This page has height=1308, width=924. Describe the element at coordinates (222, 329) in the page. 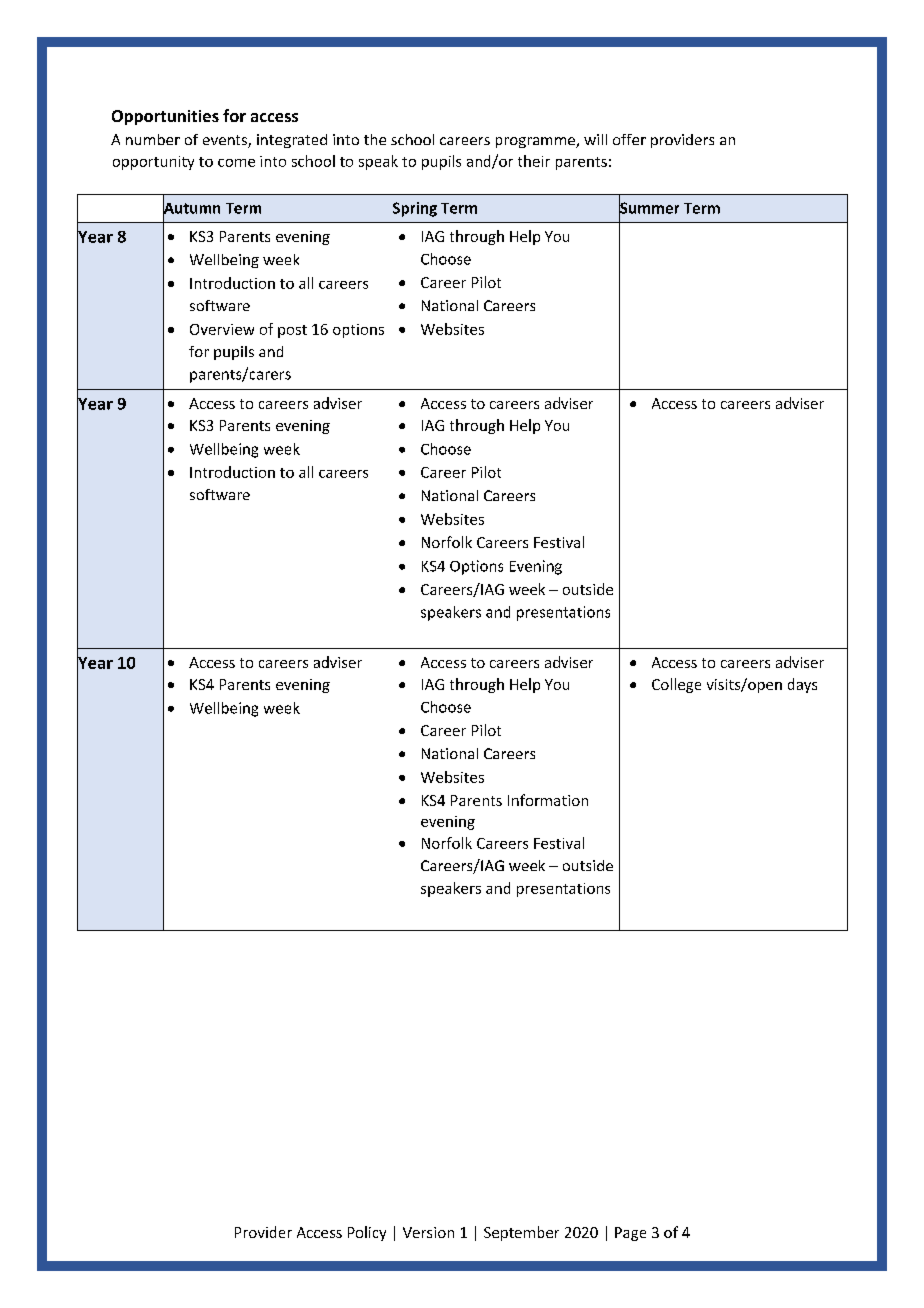

I see `Overview` at that location.
